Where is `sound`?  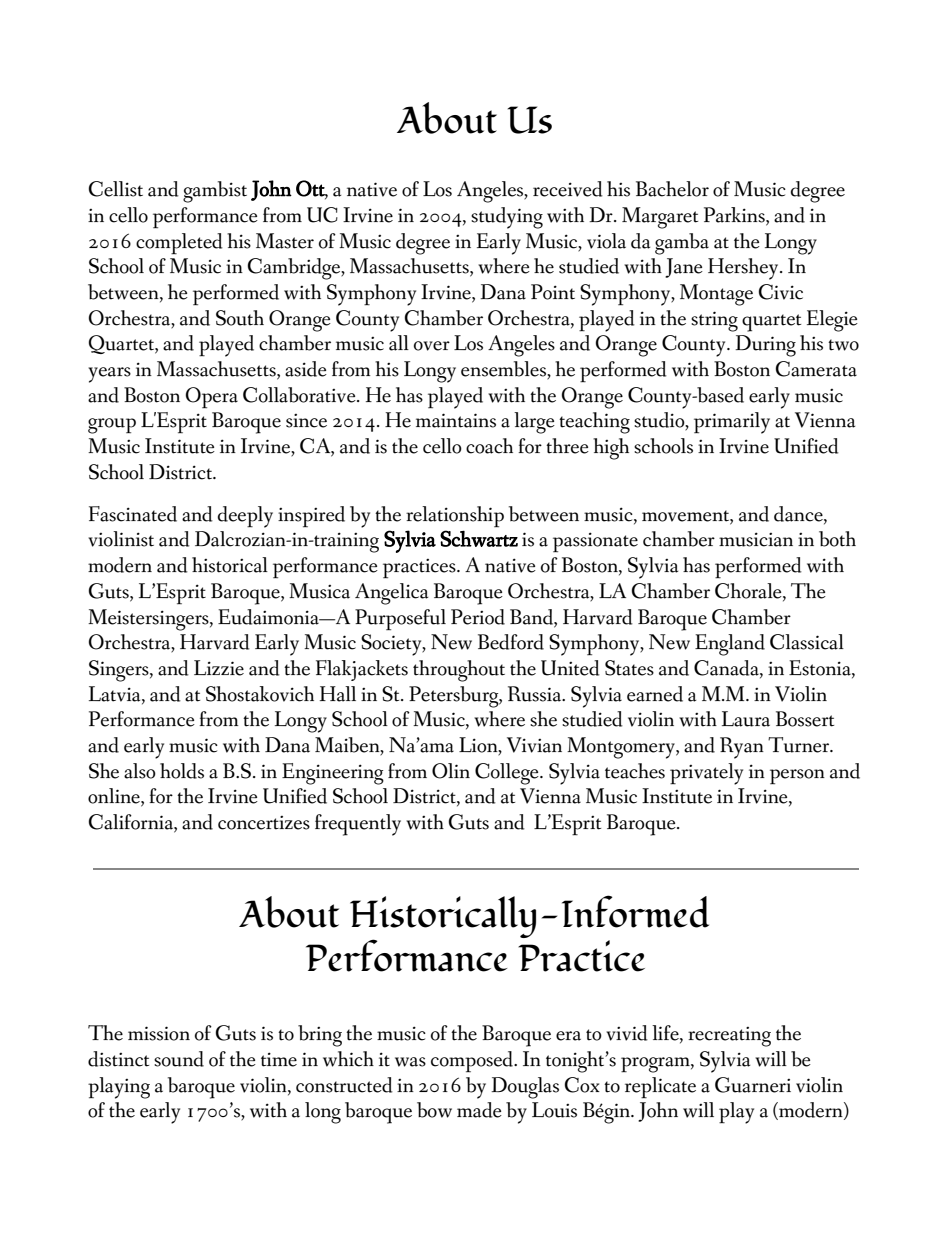 sound is located at coordinates (179, 1059).
